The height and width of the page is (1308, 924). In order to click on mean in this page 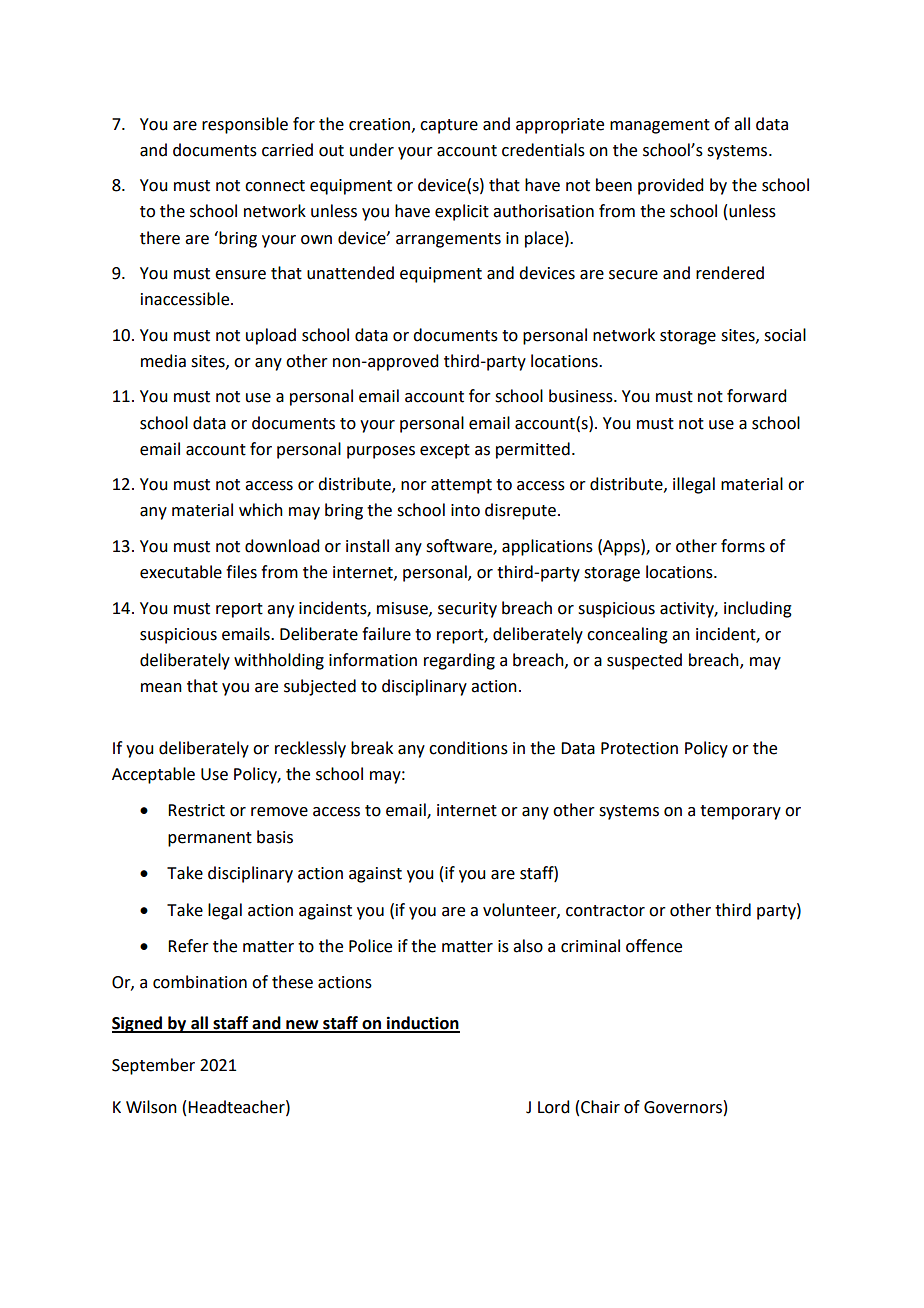, I will do `click(161, 688)`.
